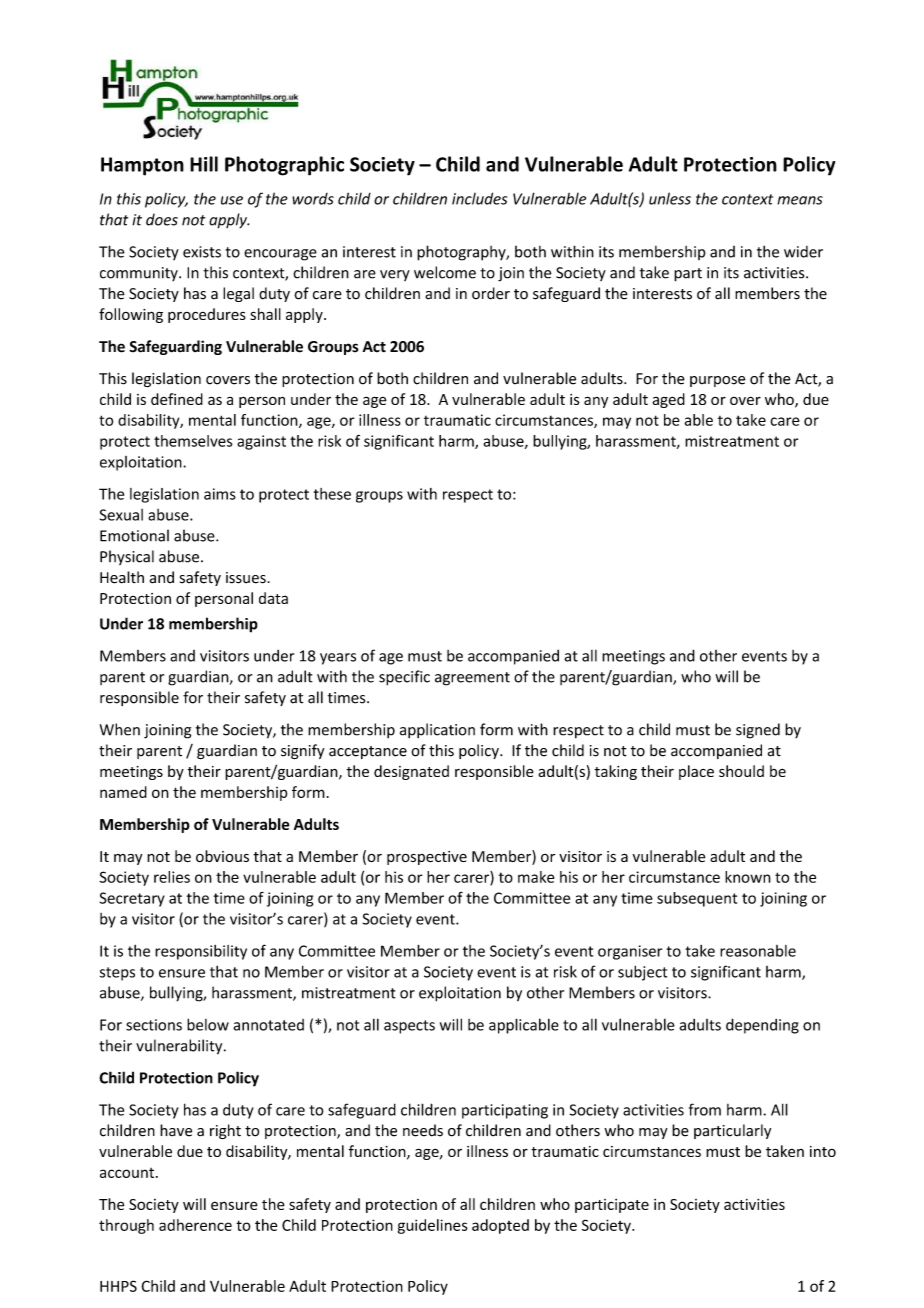  Describe the element at coordinates (120, 729) in the document. I see `When` at that location.
